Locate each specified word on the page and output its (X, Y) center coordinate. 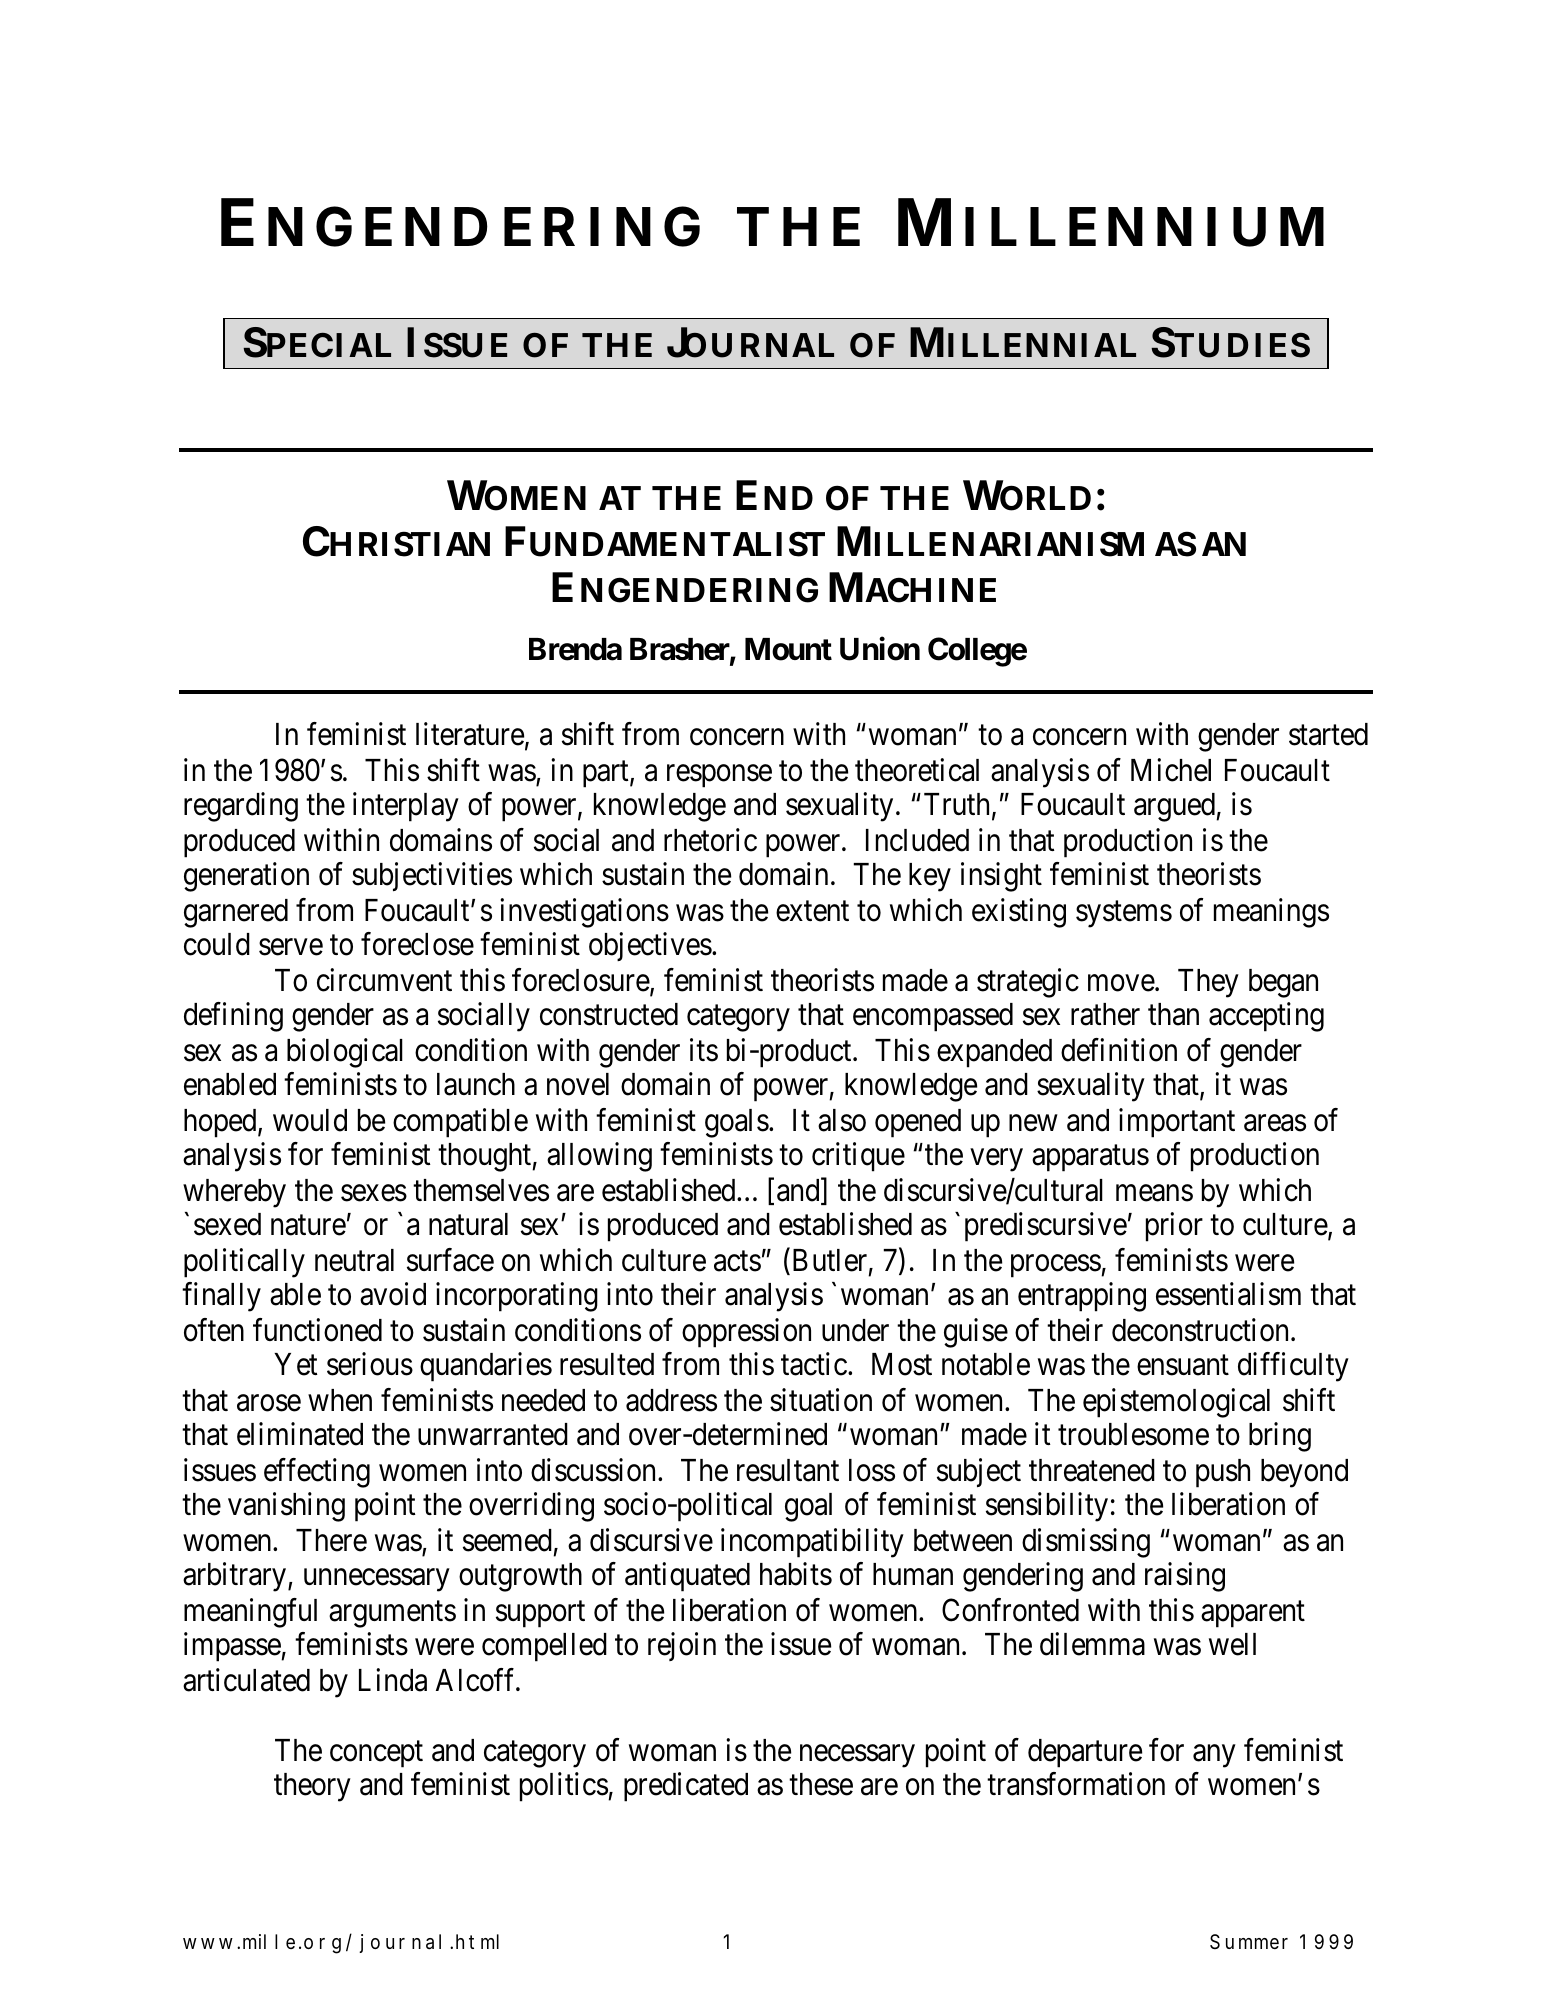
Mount (788, 649)
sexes (374, 1193)
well (1232, 1644)
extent (812, 911)
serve (291, 947)
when (340, 1400)
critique (858, 1157)
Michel (1171, 770)
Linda (393, 1680)
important (1177, 1123)
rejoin (682, 1647)
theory (312, 1787)
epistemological (1176, 1403)
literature (470, 734)
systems (1124, 914)
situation (821, 1400)
